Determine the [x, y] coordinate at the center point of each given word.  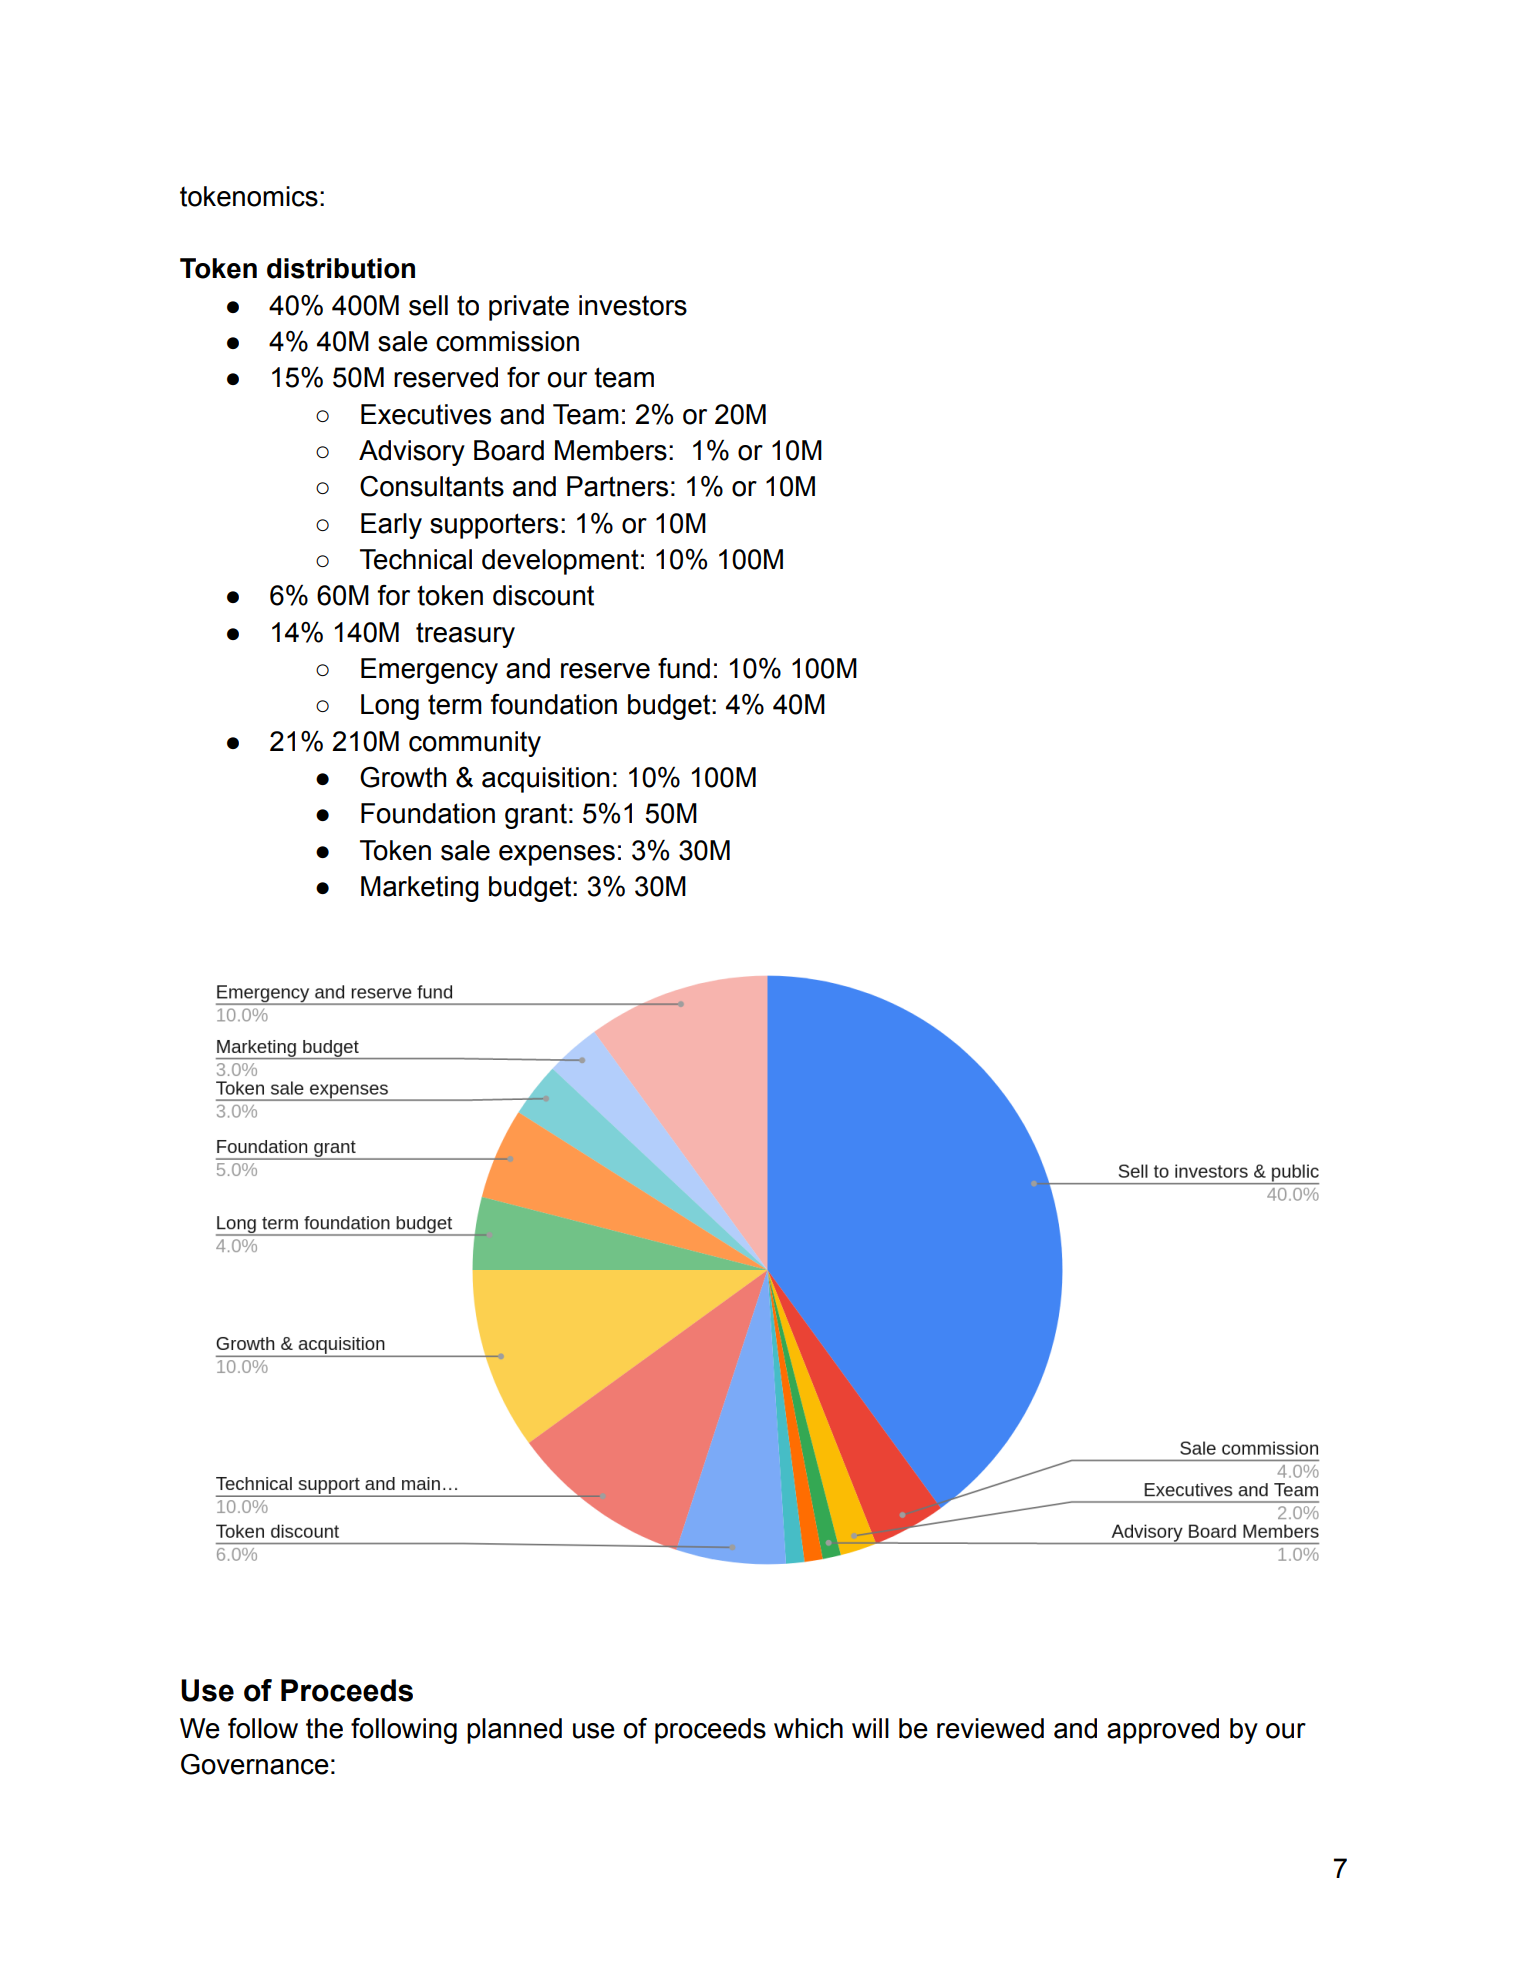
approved [1163, 1731]
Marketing [420, 889]
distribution [341, 268]
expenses [557, 855]
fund [684, 668]
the [324, 1728]
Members [611, 450]
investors [633, 305]
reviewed [990, 1728]
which [808, 1728]
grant [536, 816]
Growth [403, 777]
